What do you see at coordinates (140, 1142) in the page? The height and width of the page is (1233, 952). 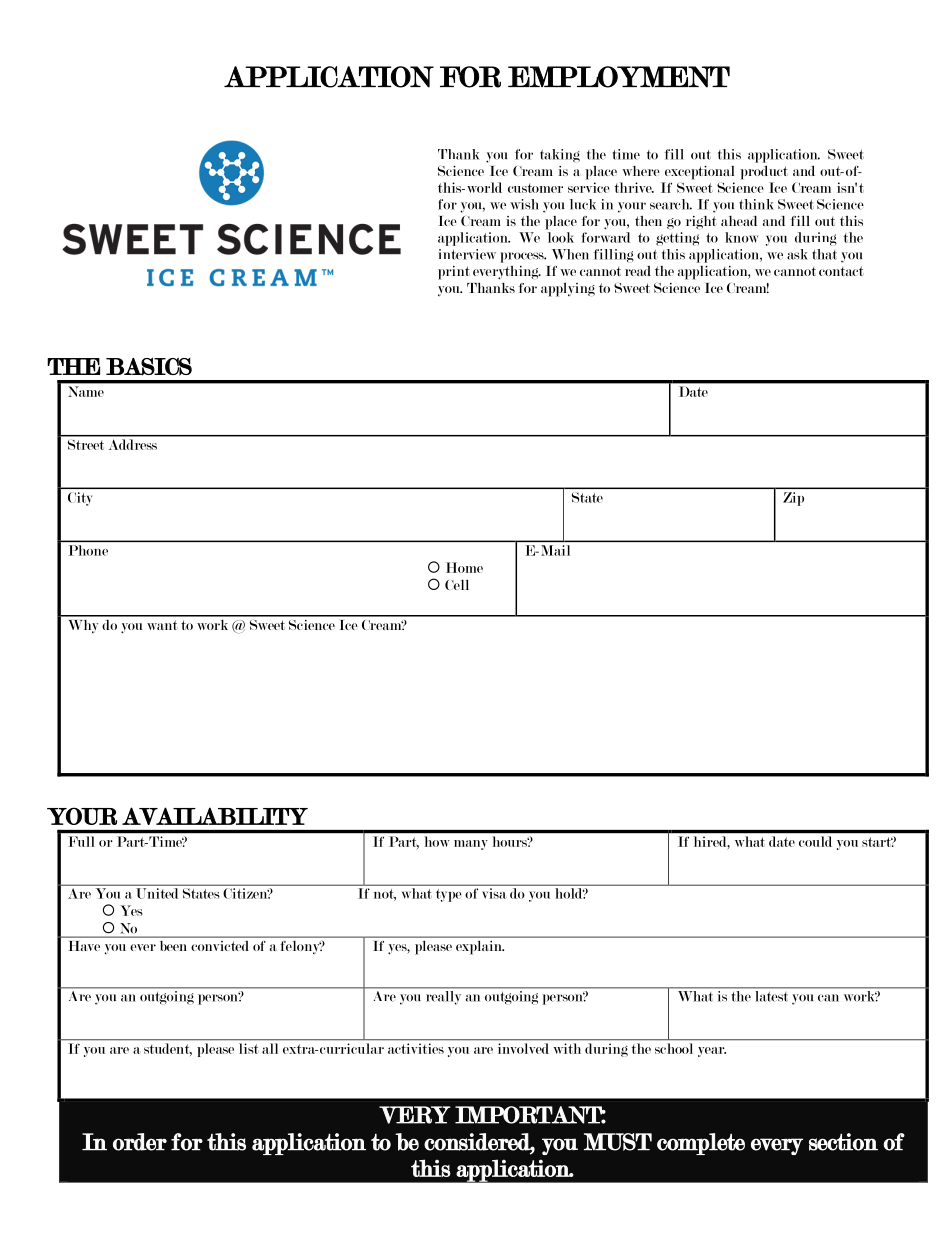 I see `order` at bounding box center [140, 1142].
